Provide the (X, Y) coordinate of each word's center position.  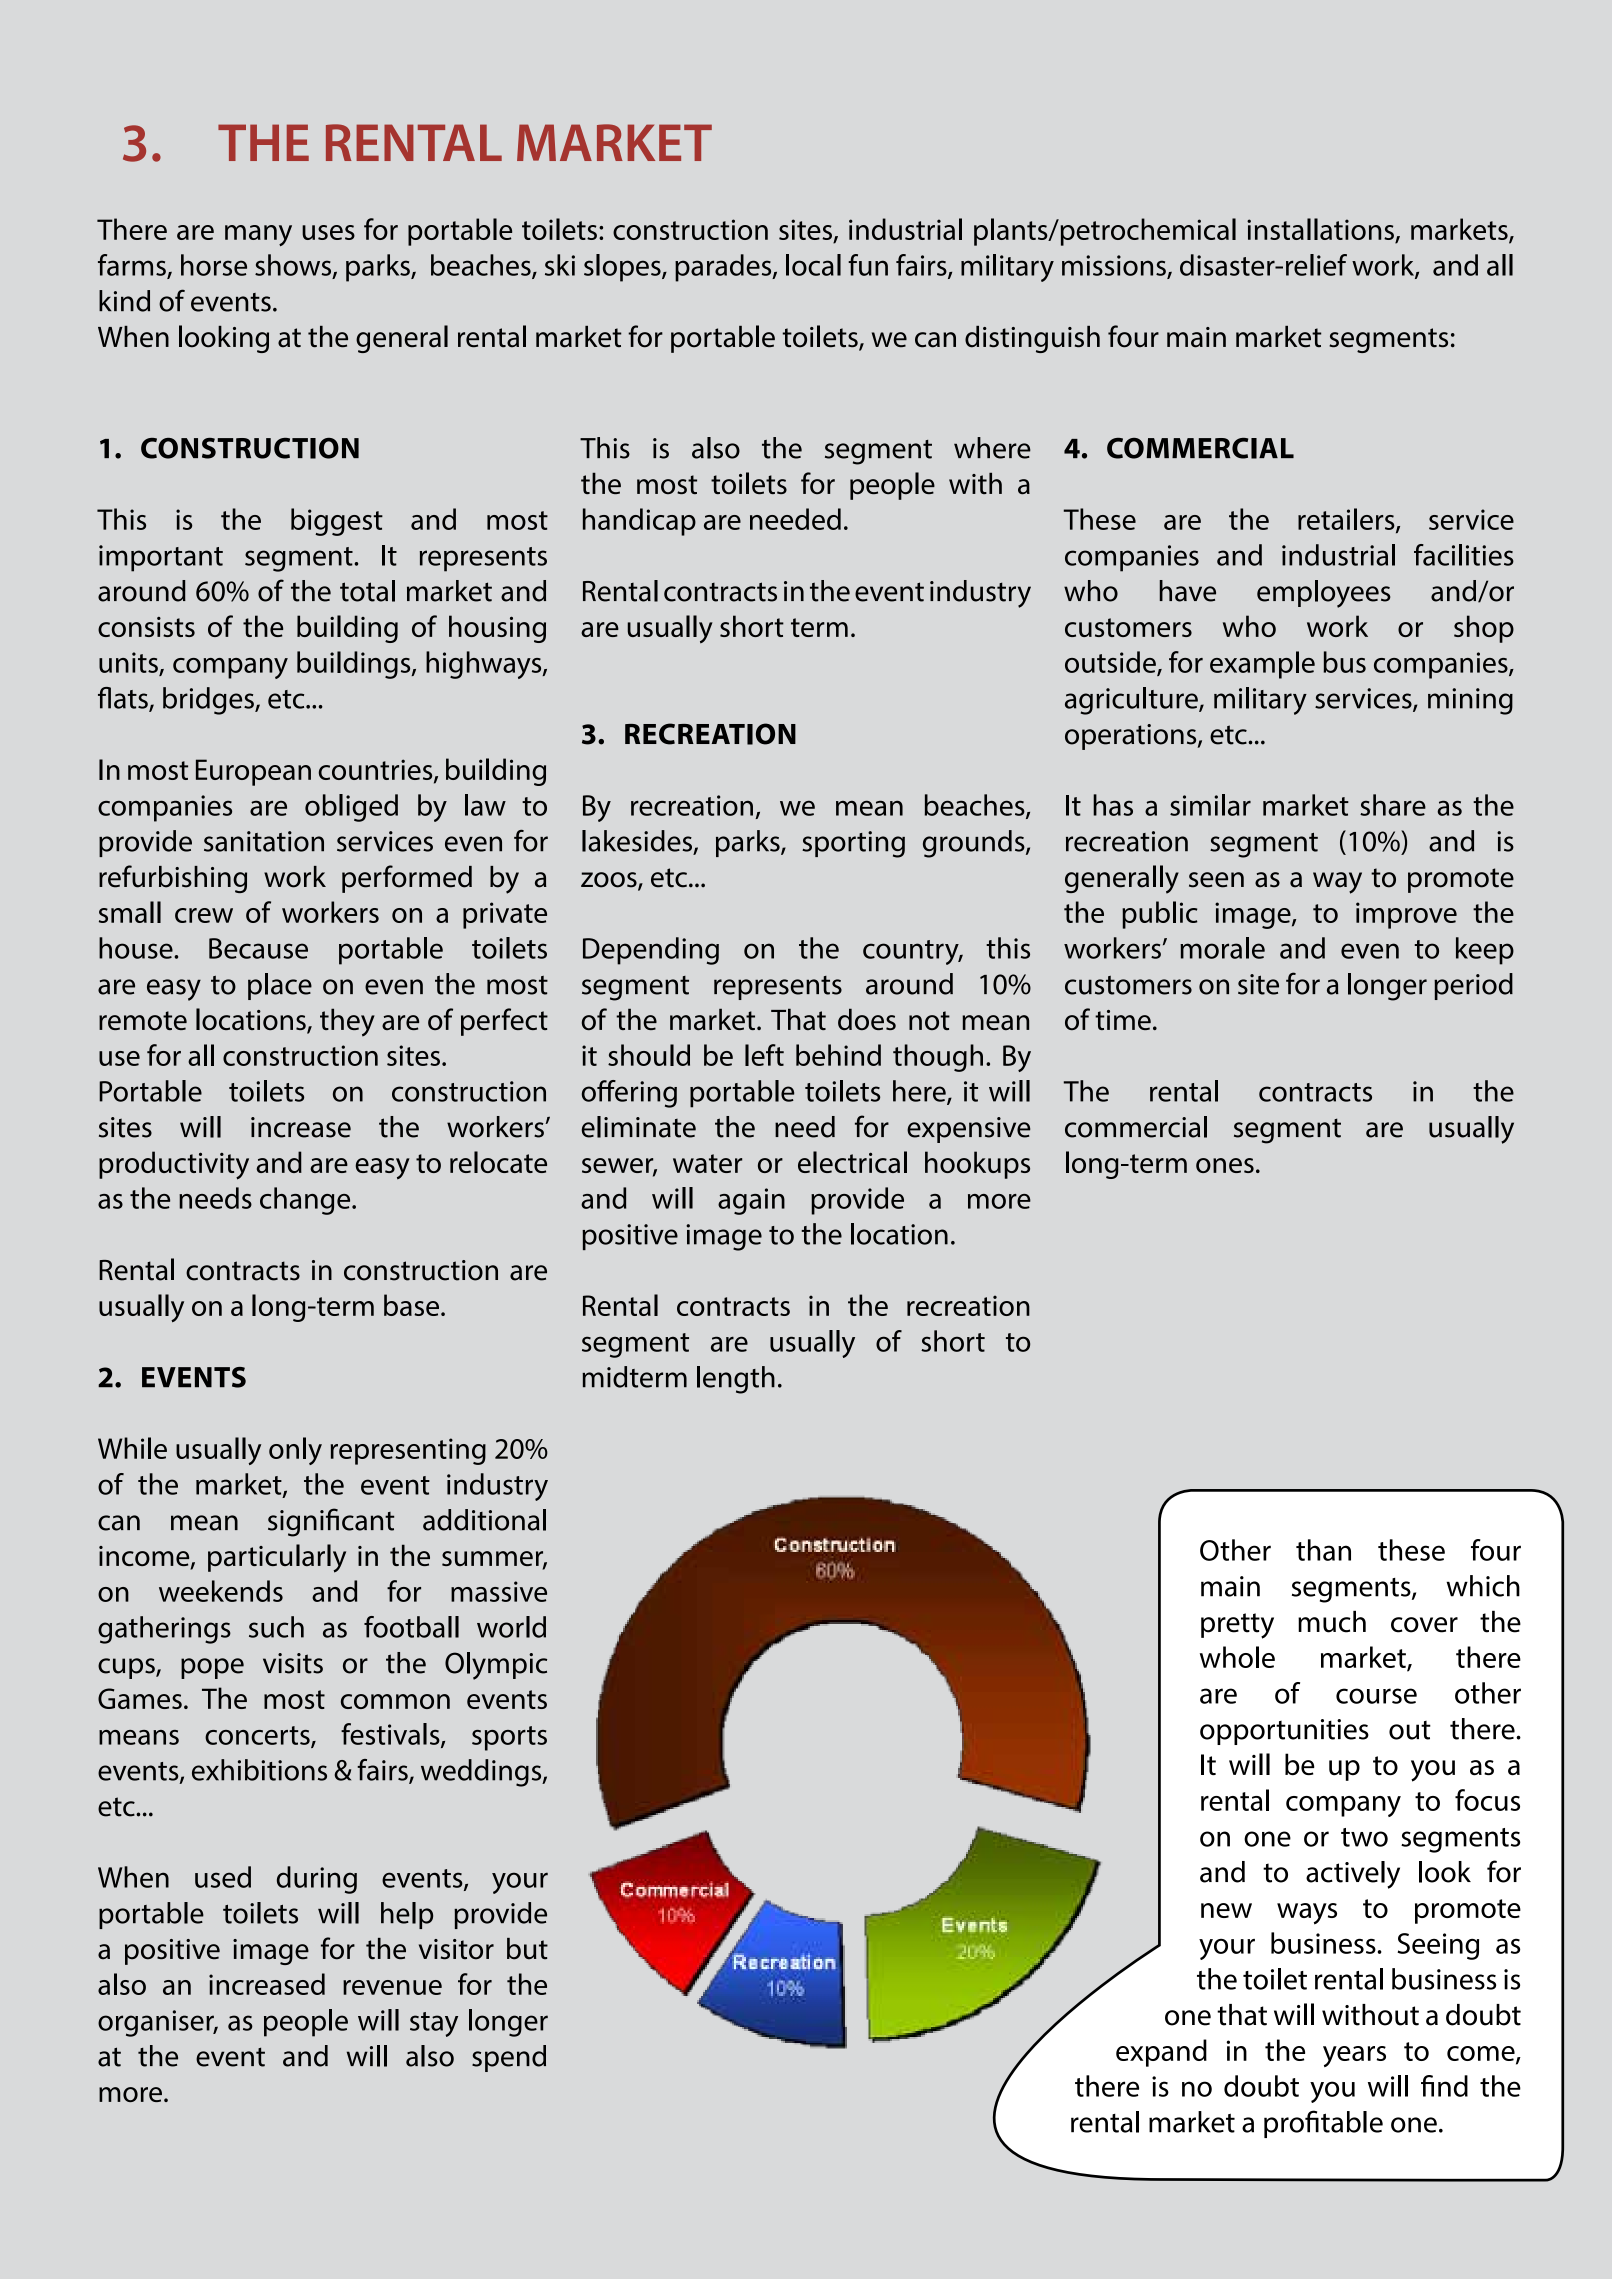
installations (1321, 230)
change (306, 1201)
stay (434, 2024)
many (258, 235)
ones (1225, 1165)
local (813, 265)
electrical (852, 1162)
